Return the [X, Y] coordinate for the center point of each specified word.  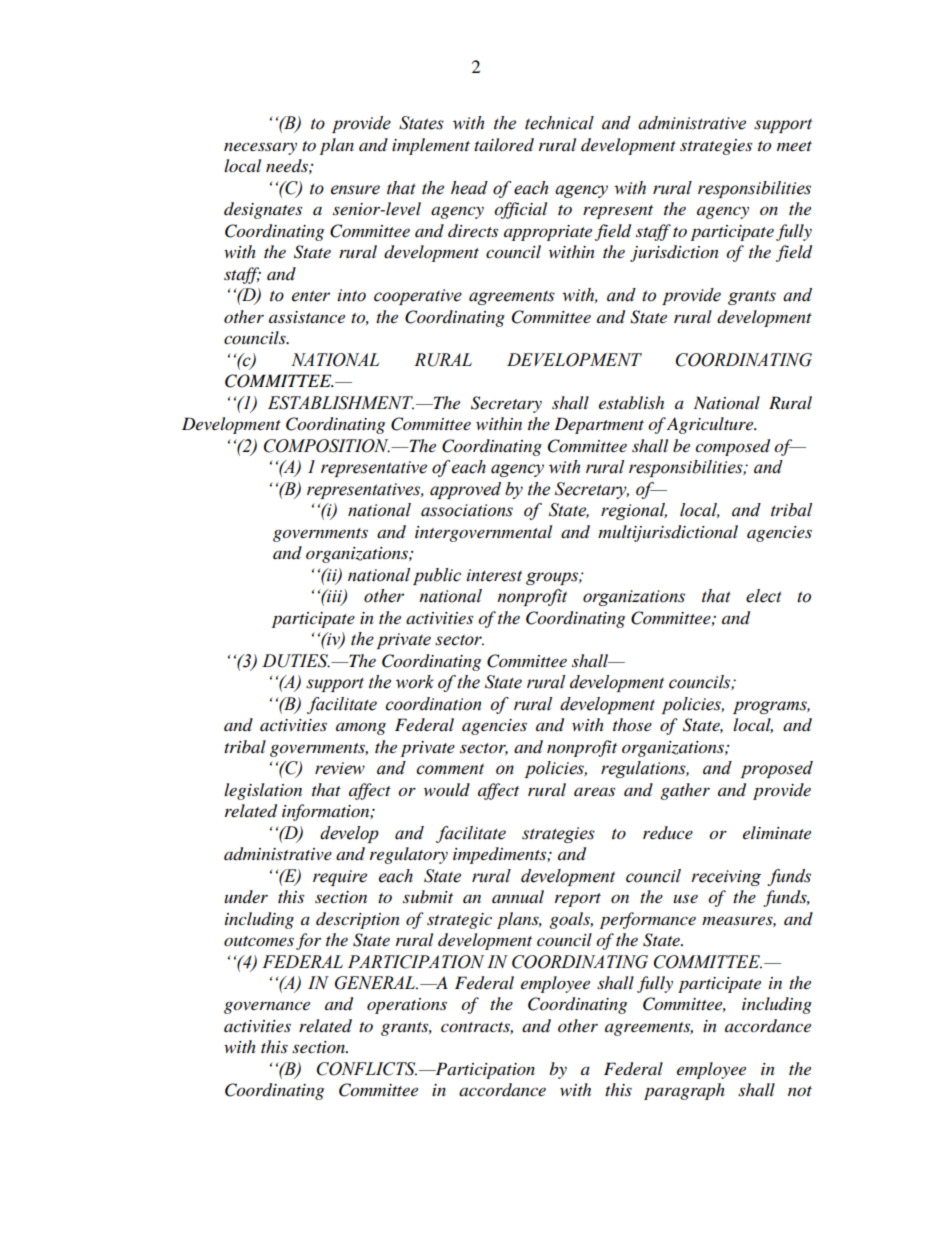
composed [732, 447]
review [340, 768]
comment [450, 769]
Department [599, 425]
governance [267, 1007]
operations [407, 1006]
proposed [776, 769]
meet [794, 146]
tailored [504, 145]
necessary [260, 148]
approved [465, 490]
